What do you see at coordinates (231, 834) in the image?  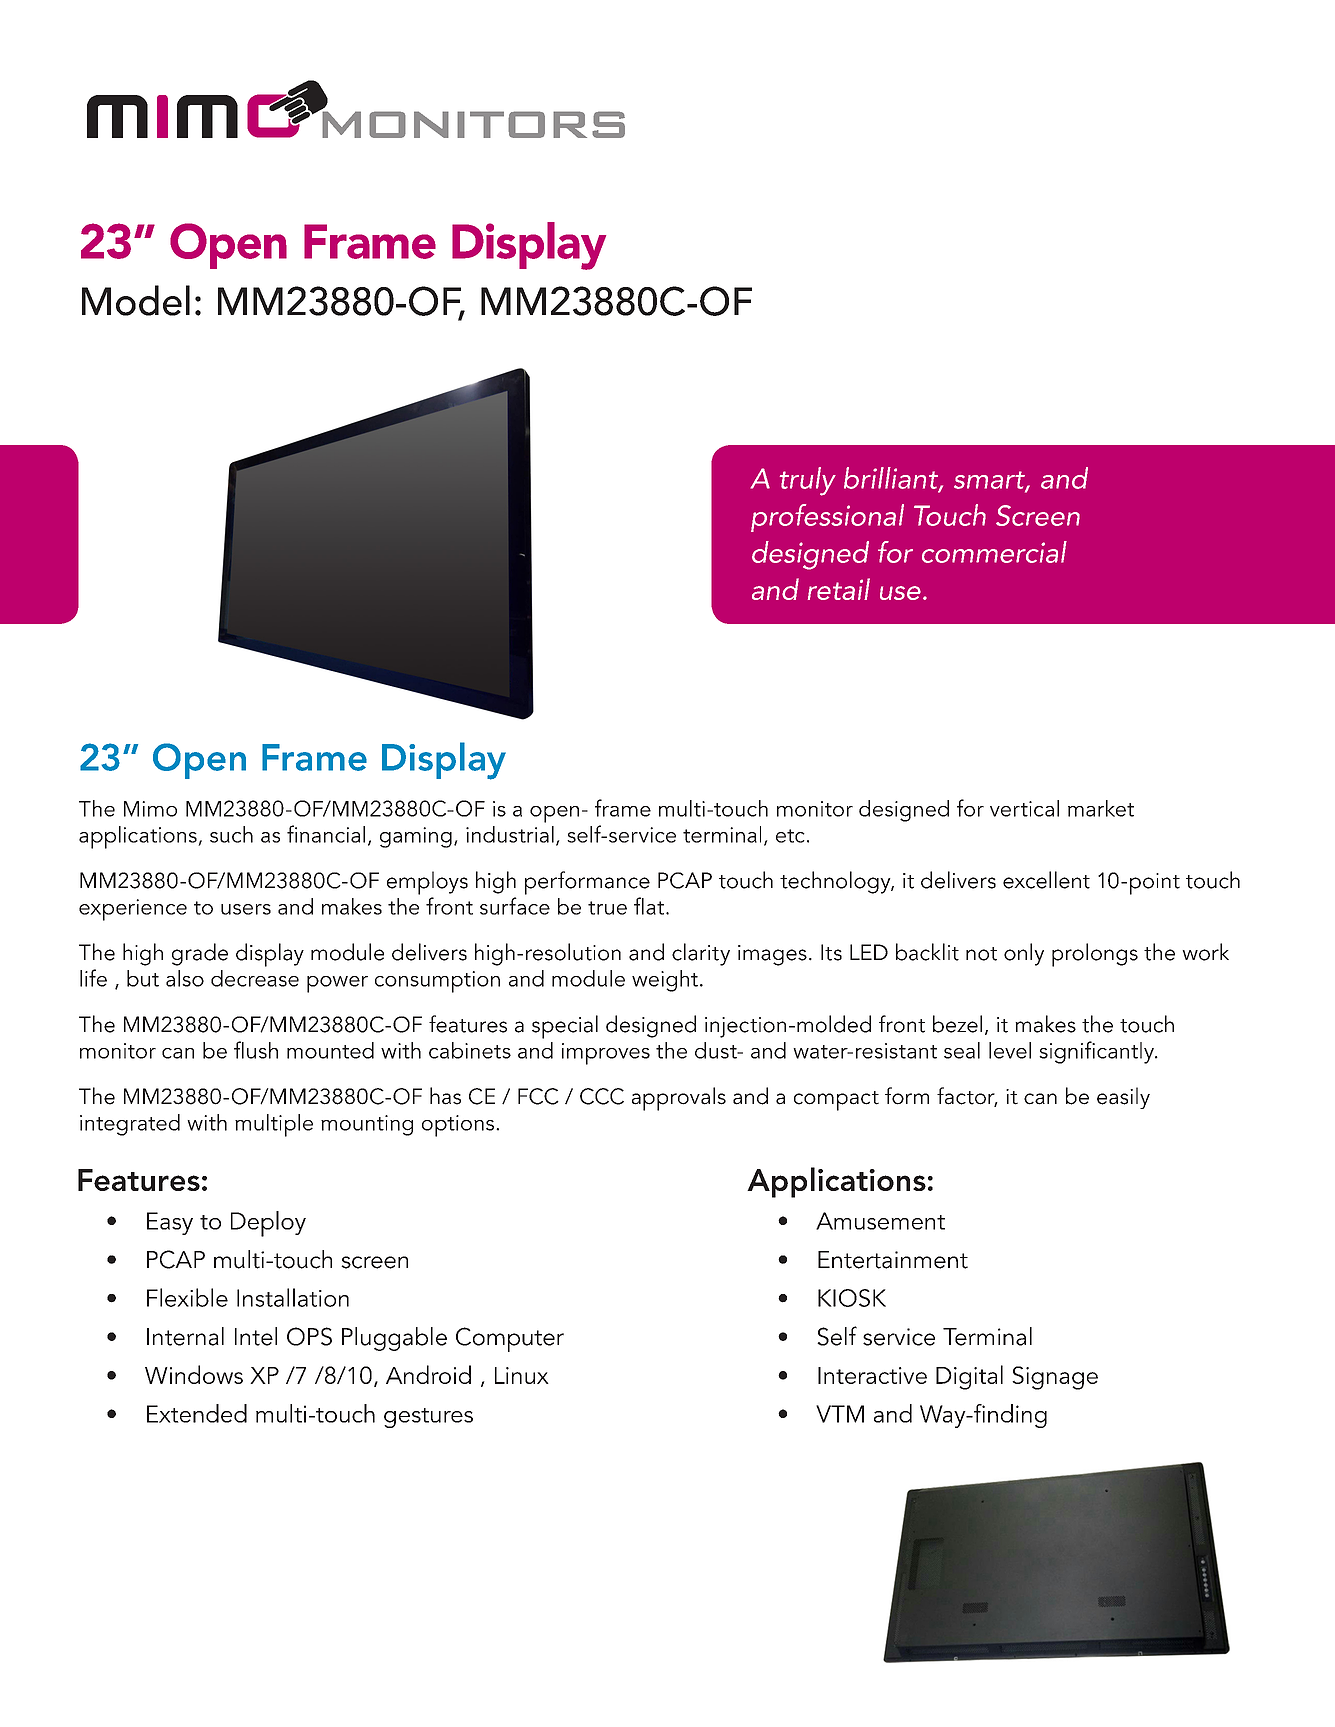 I see `such` at bounding box center [231, 834].
